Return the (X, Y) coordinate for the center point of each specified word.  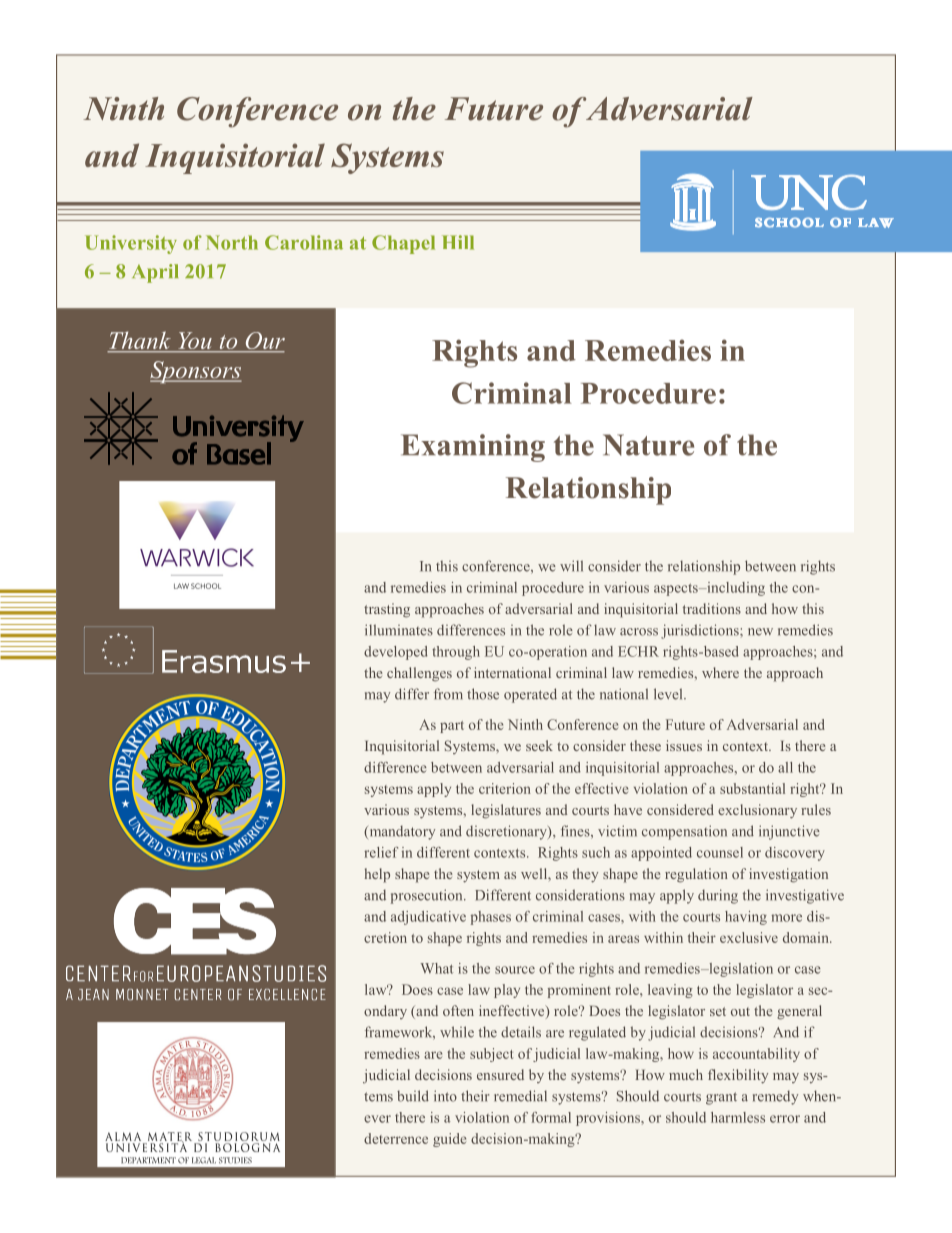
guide (449, 1140)
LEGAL (204, 1160)
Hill (458, 242)
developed (396, 653)
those (483, 694)
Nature (648, 445)
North (232, 242)
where (720, 672)
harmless (738, 1117)
